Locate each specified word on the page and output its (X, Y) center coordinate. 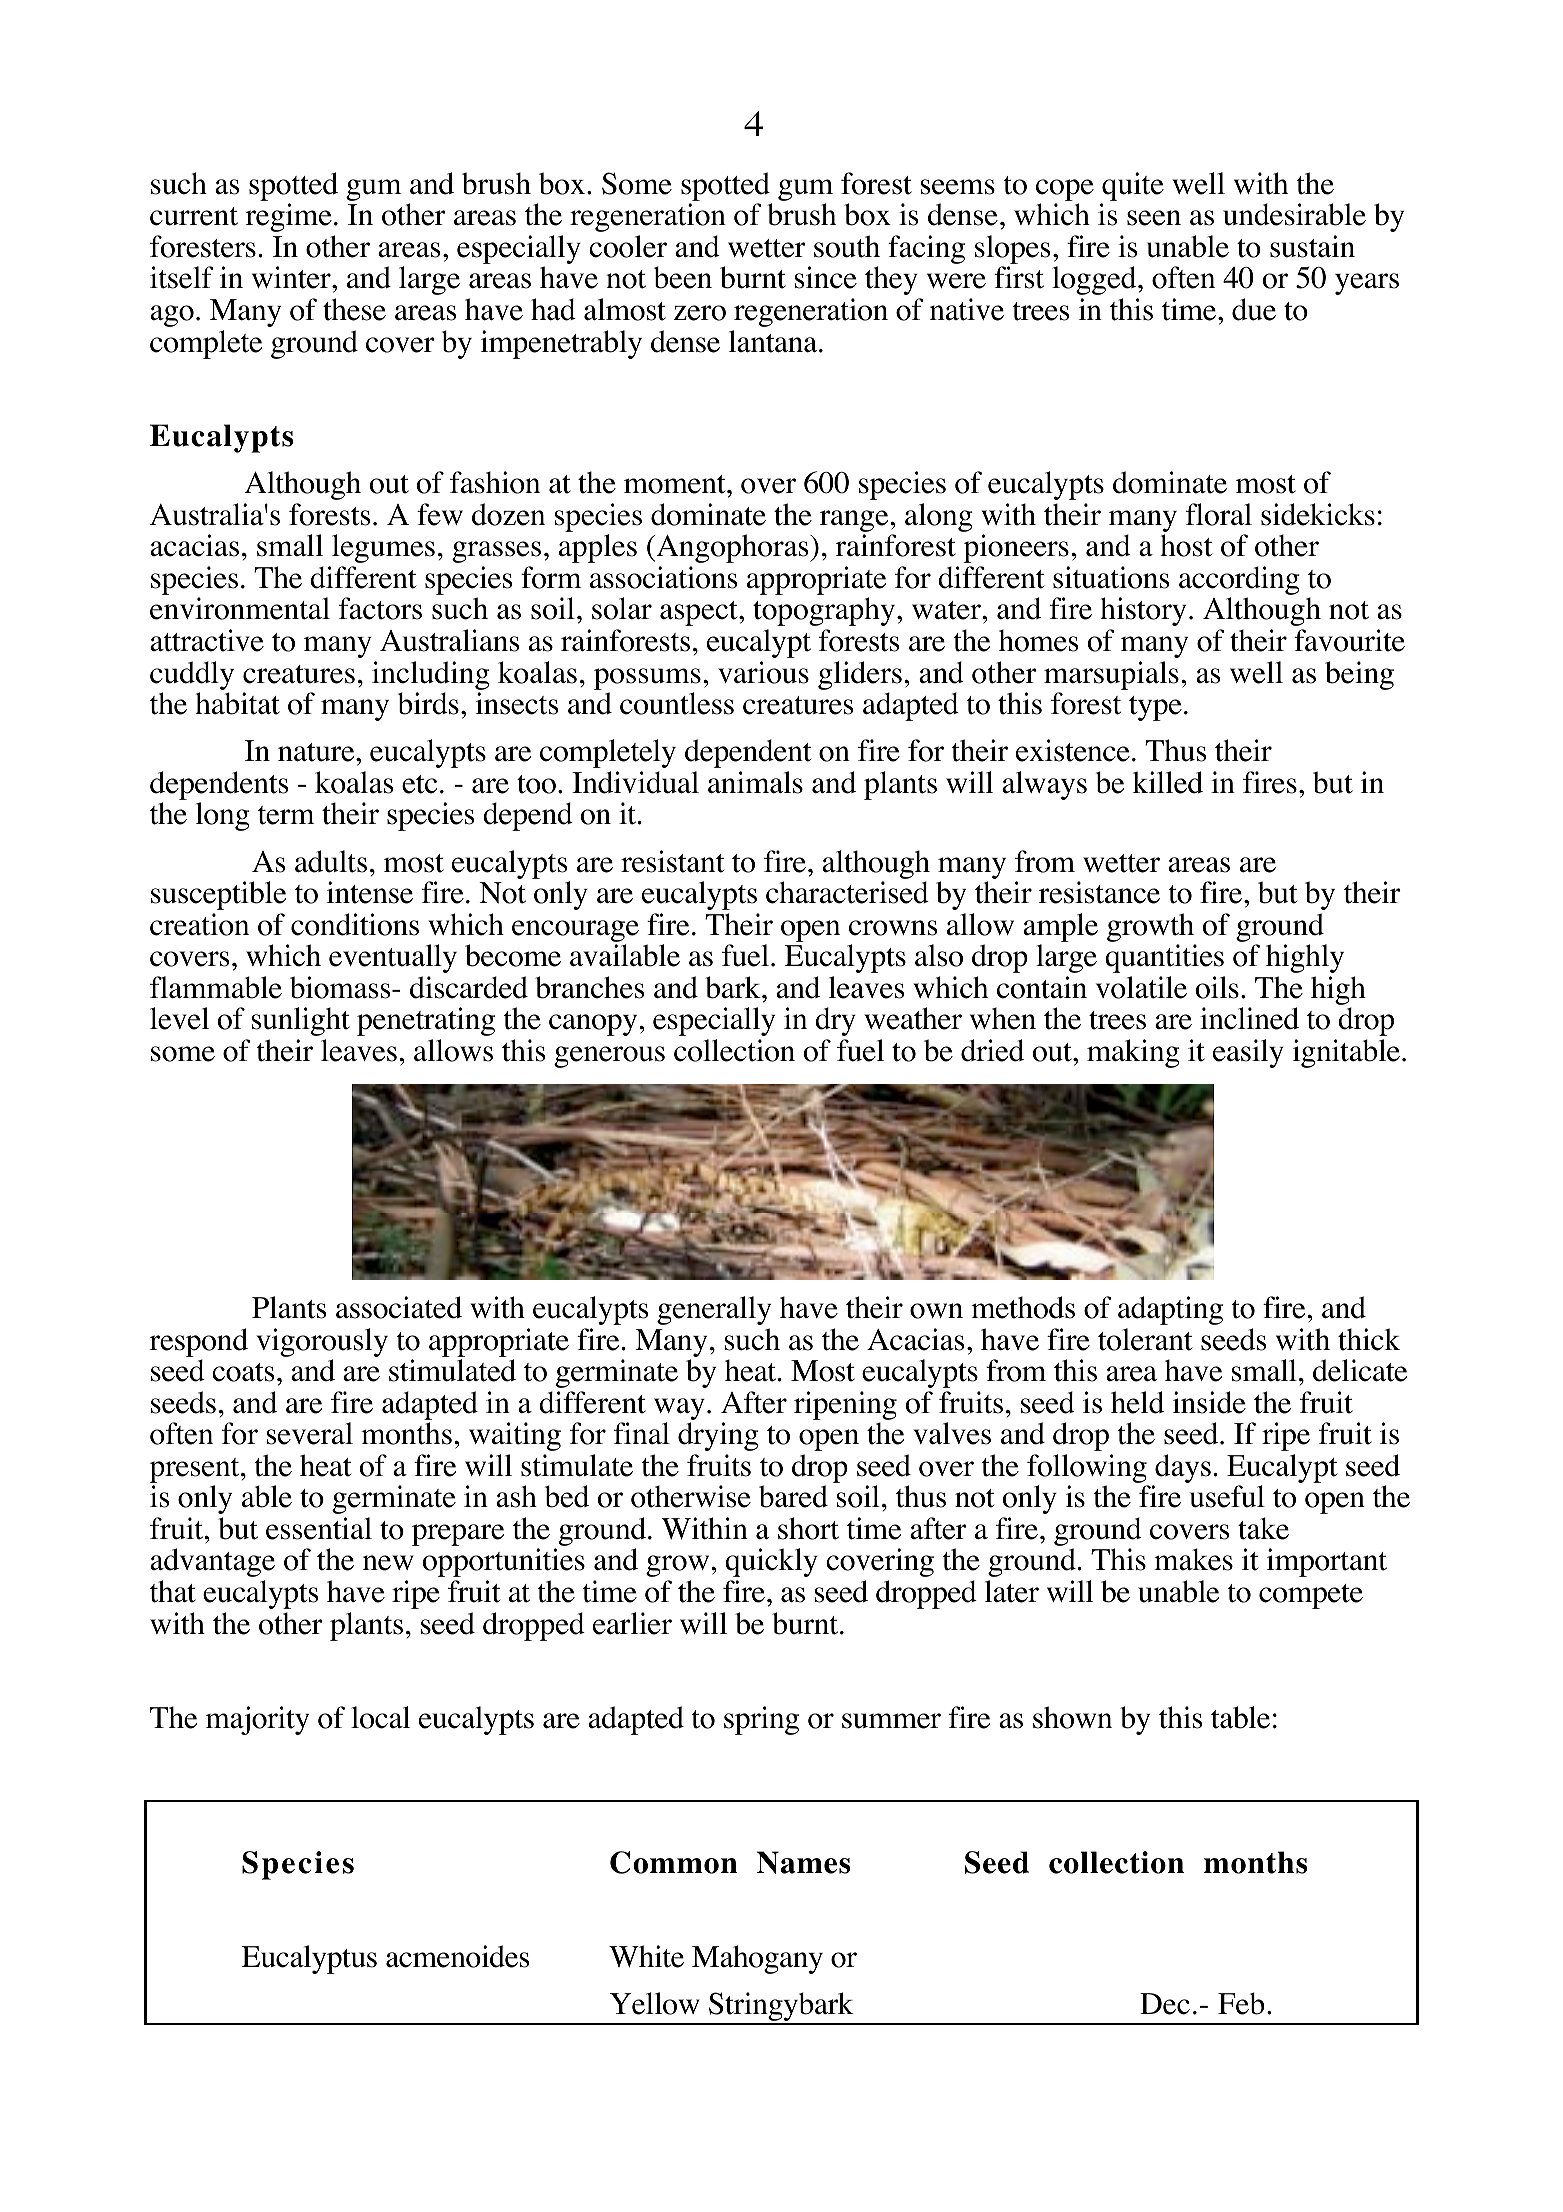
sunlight (301, 1021)
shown (1072, 1717)
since (826, 277)
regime (288, 217)
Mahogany (757, 1959)
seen (1154, 218)
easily (1248, 1053)
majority (257, 1720)
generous (609, 1057)
